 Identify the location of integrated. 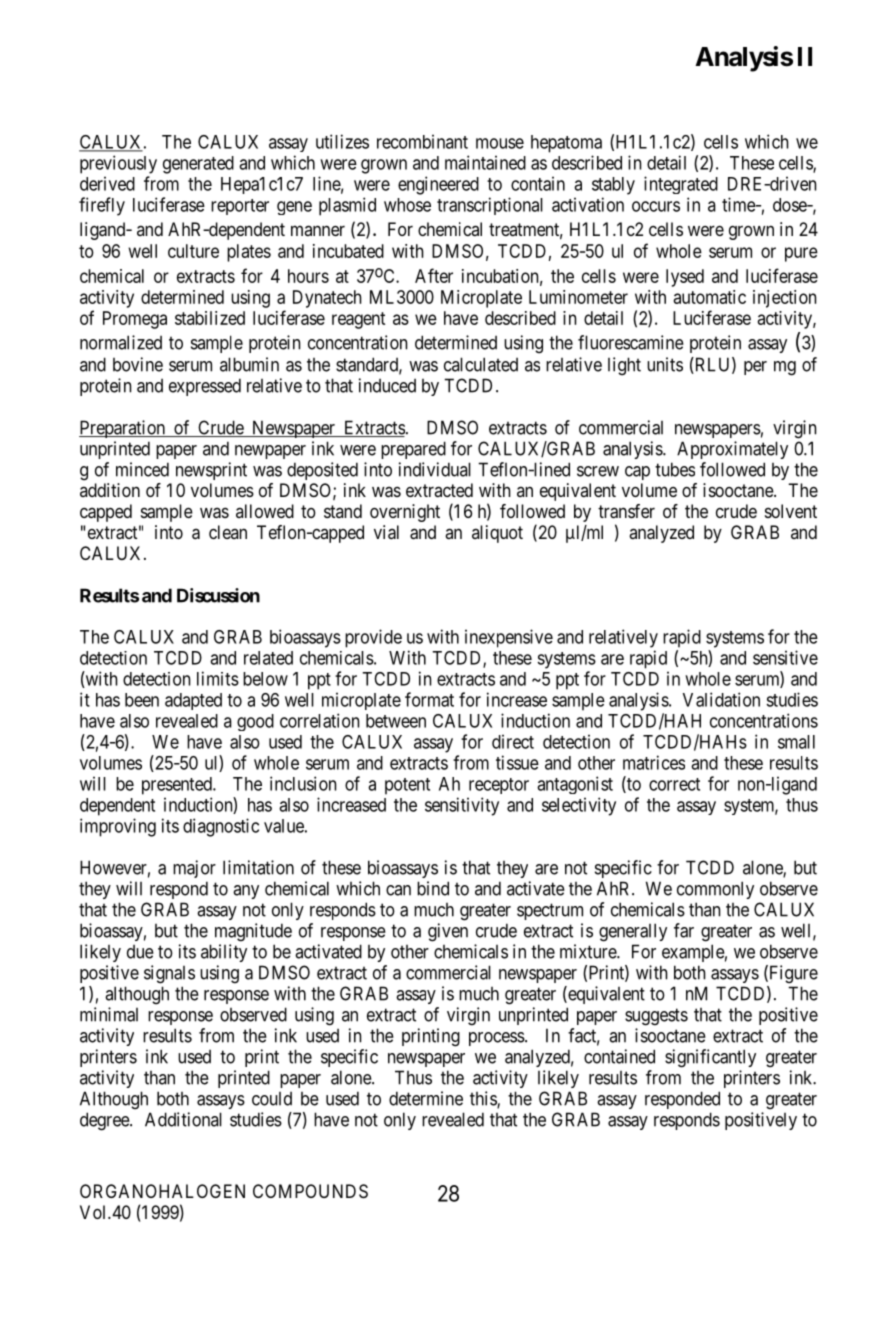
(681, 185).
